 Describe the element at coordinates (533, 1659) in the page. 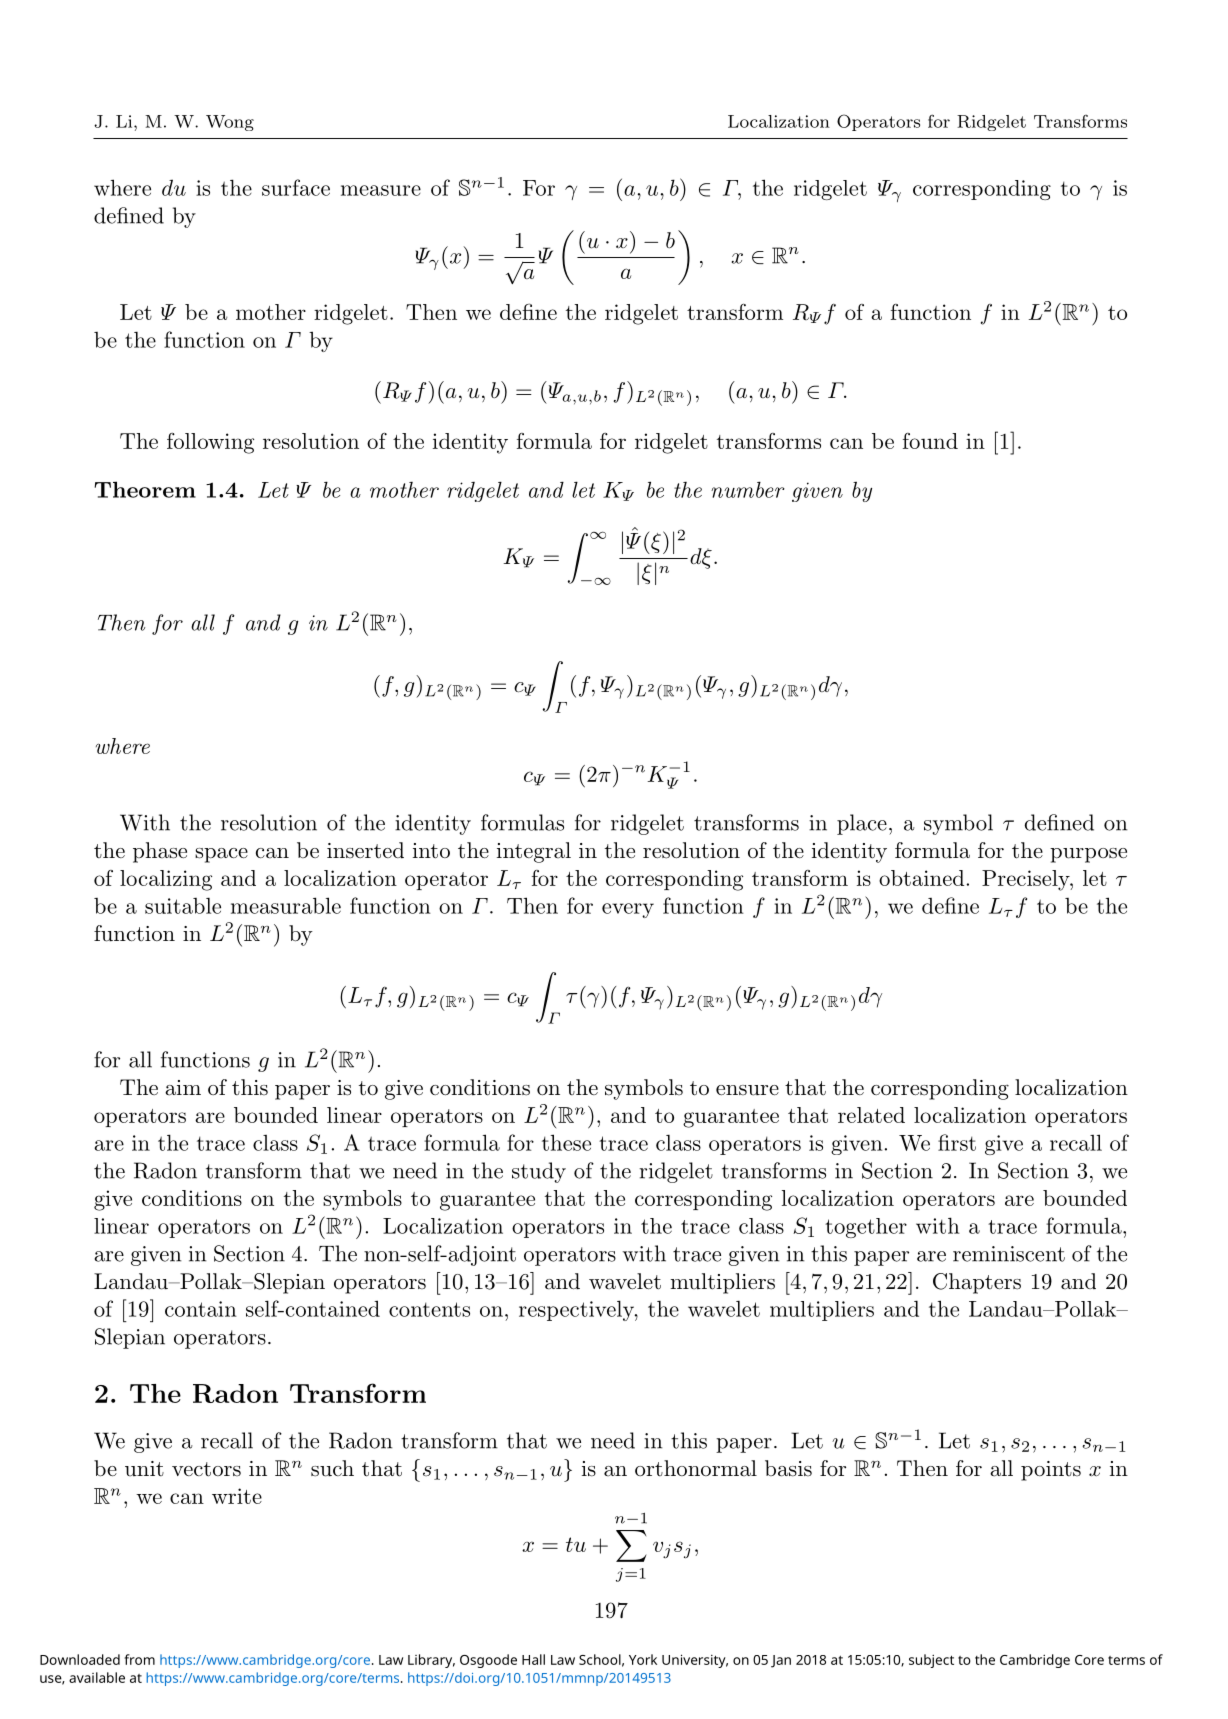

I see `Hall` at that location.
